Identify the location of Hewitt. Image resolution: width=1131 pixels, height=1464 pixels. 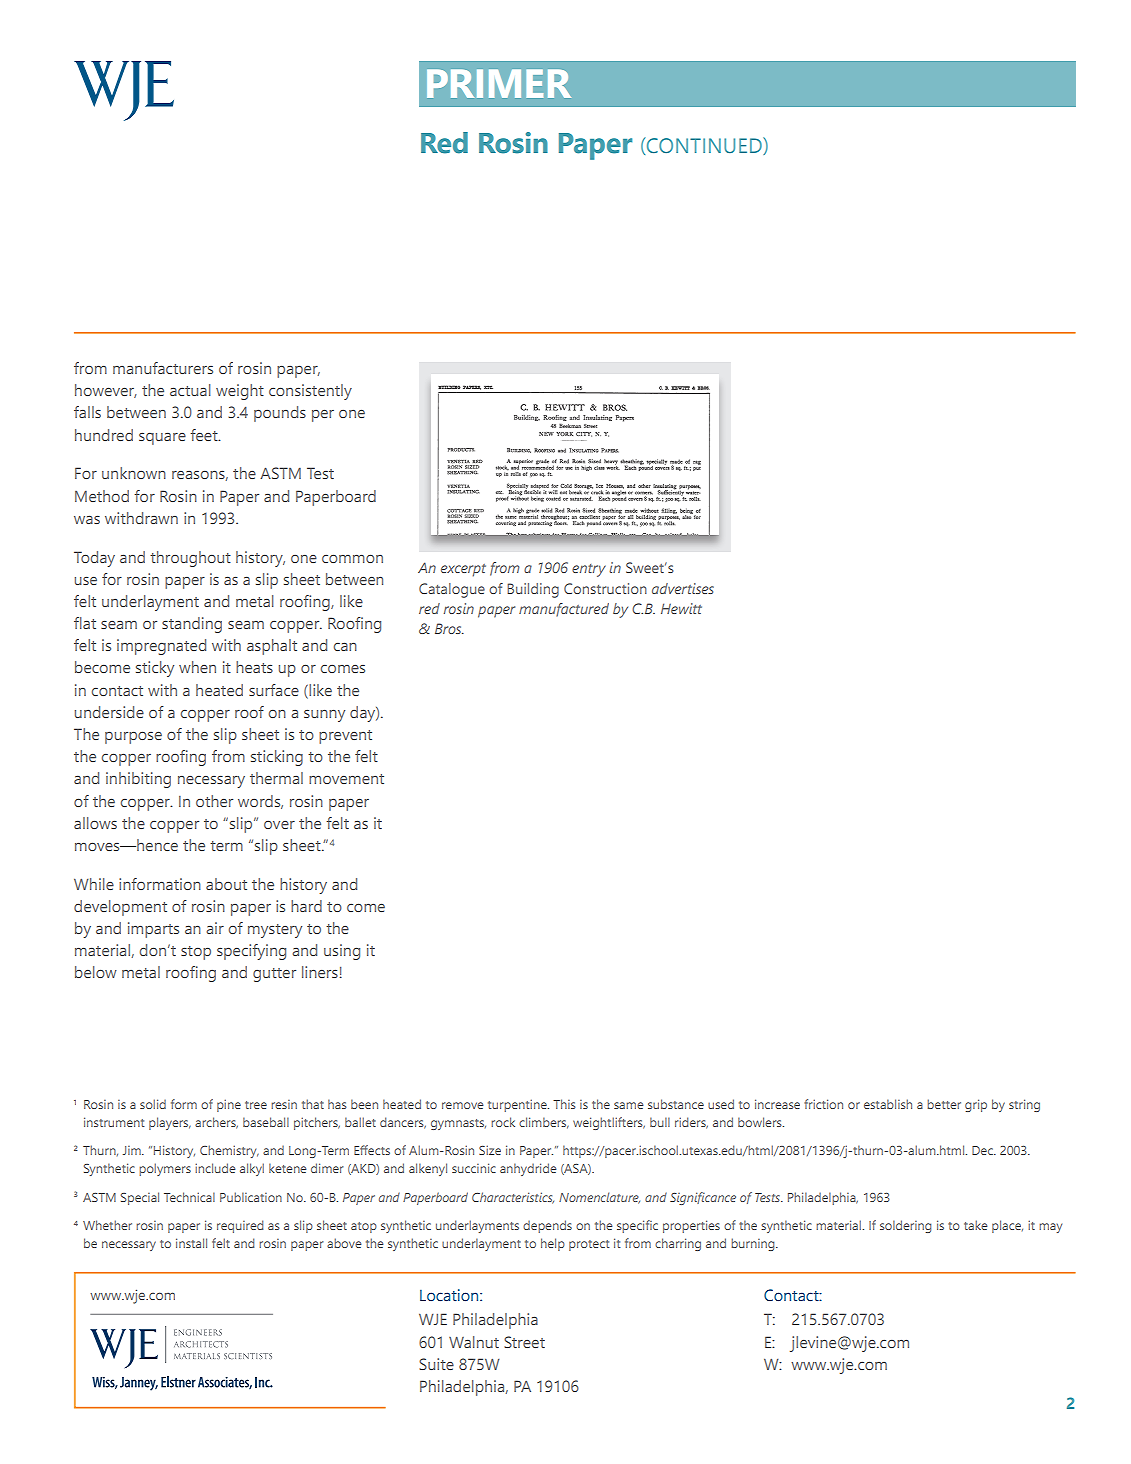
(681, 608).
